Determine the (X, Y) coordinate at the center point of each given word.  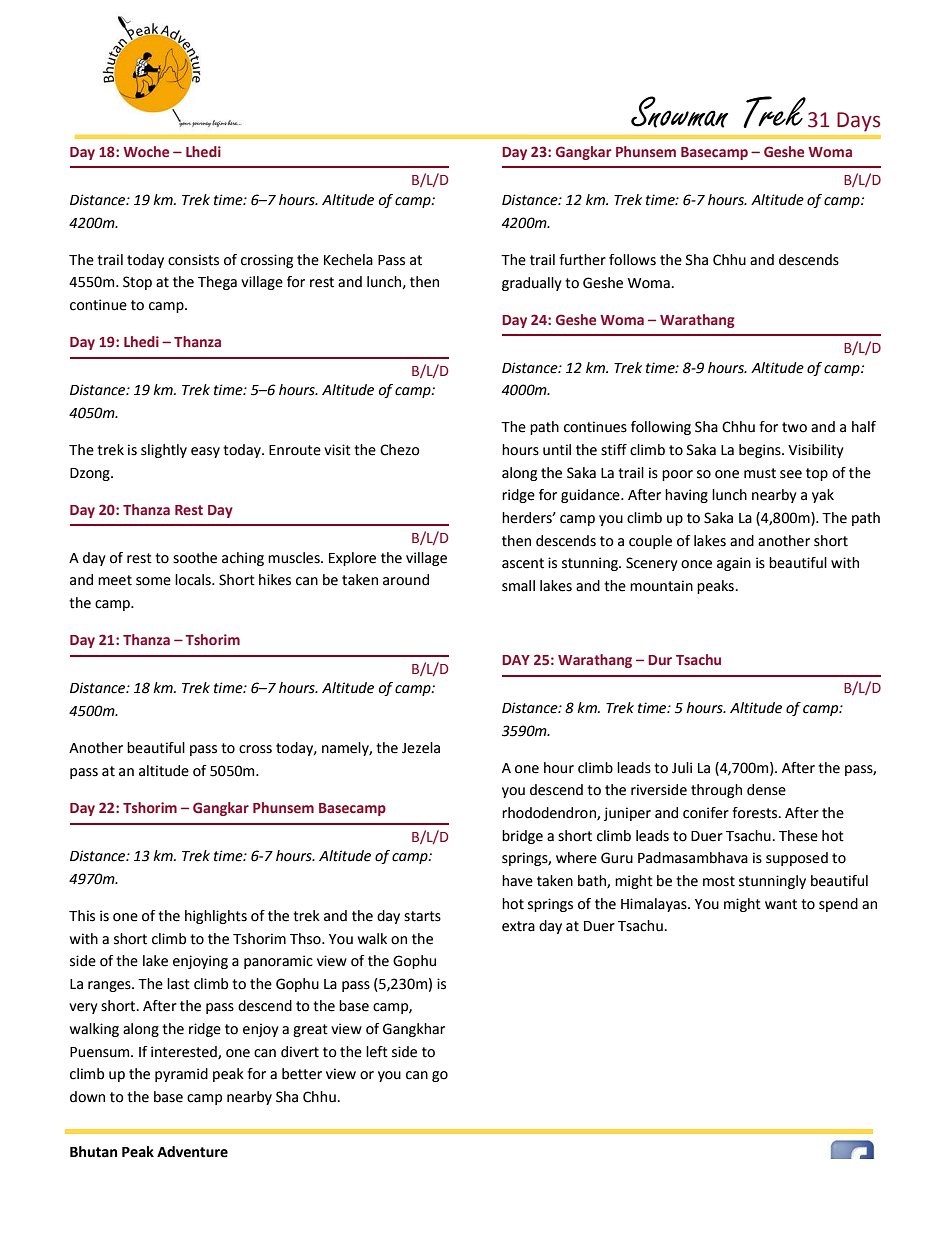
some (153, 581)
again (734, 564)
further (582, 260)
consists (193, 260)
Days (858, 122)
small (518, 586)
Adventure (192, 1152)
